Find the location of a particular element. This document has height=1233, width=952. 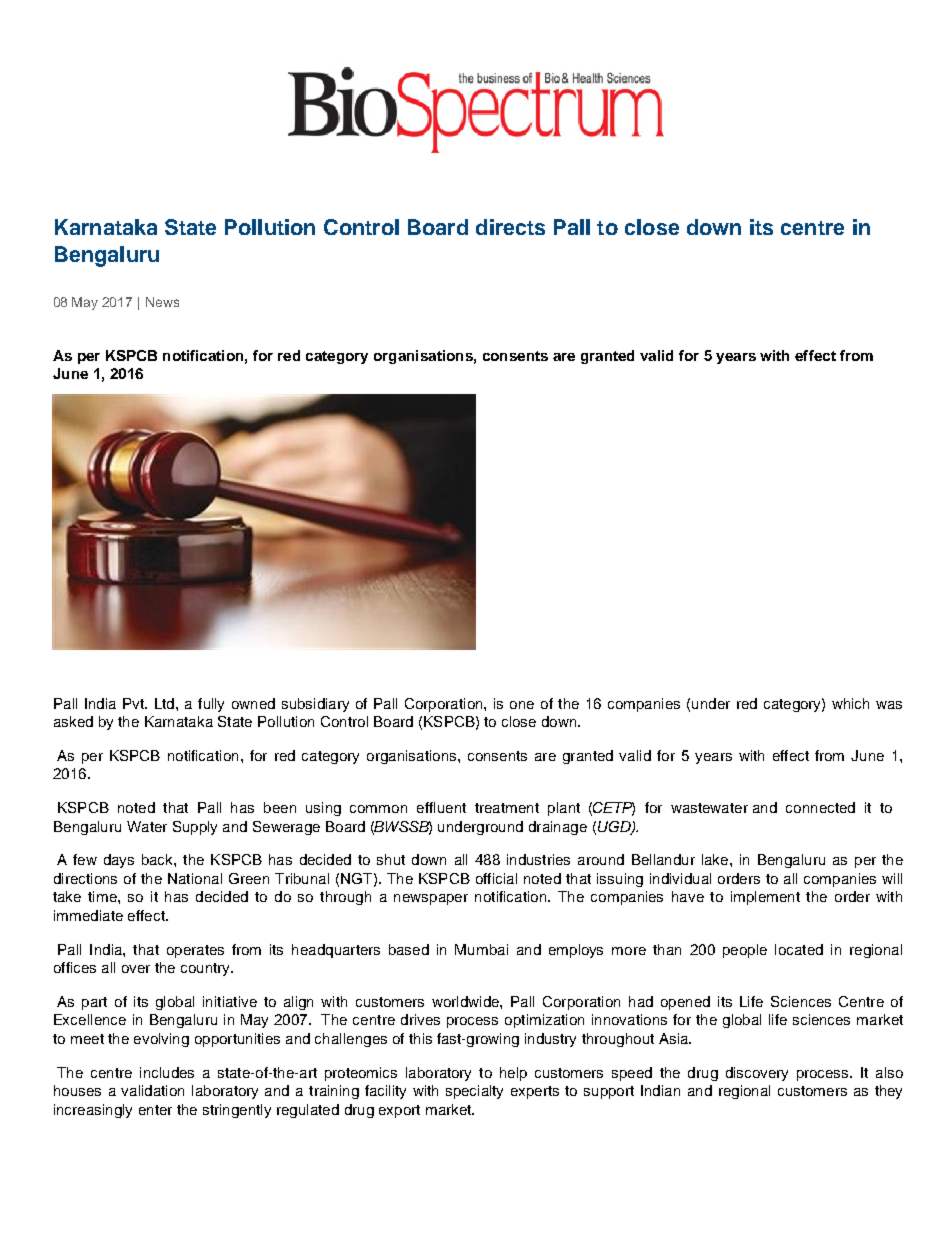

includes is located at coordinates (167, 1072).
